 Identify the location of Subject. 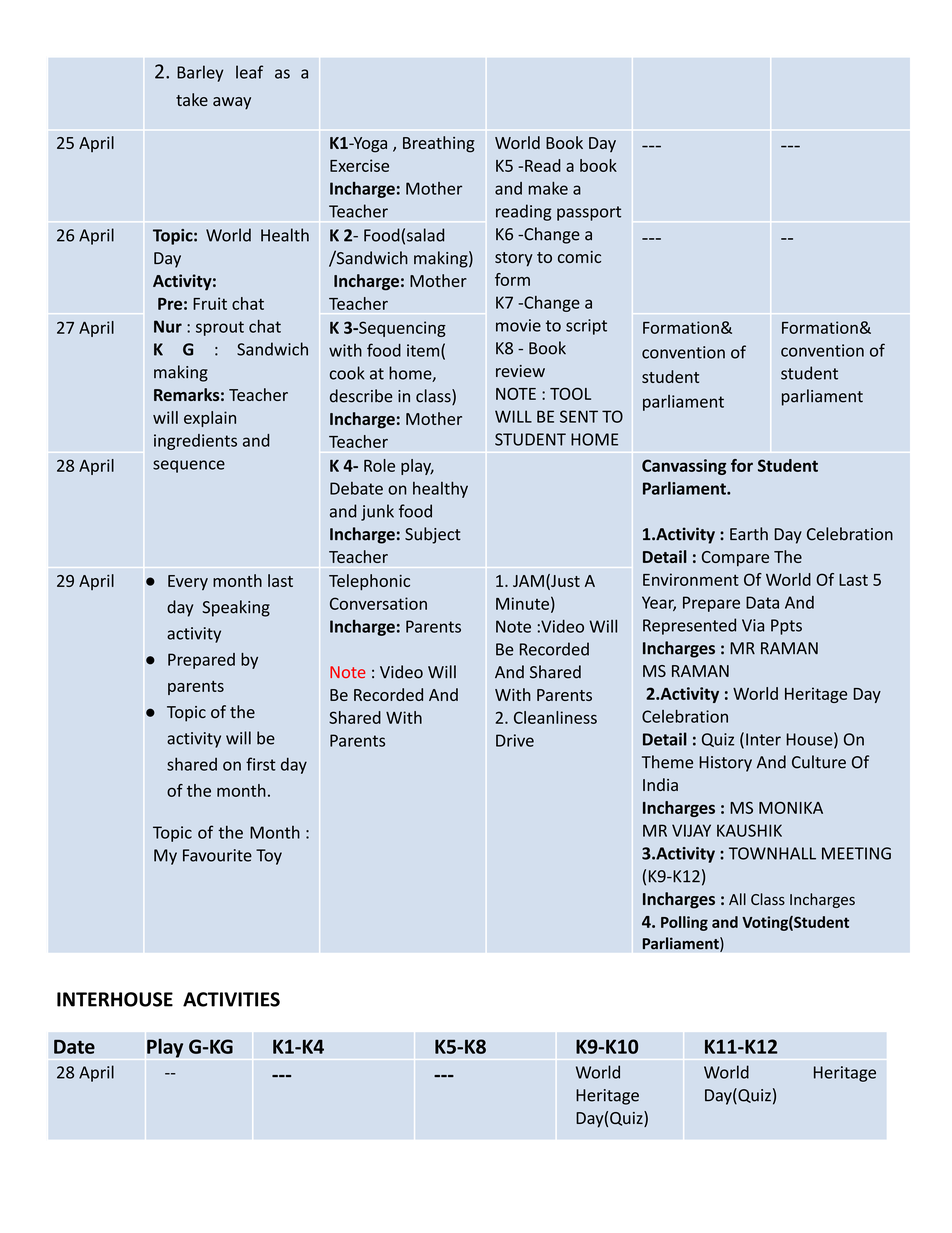
(433, 535).
